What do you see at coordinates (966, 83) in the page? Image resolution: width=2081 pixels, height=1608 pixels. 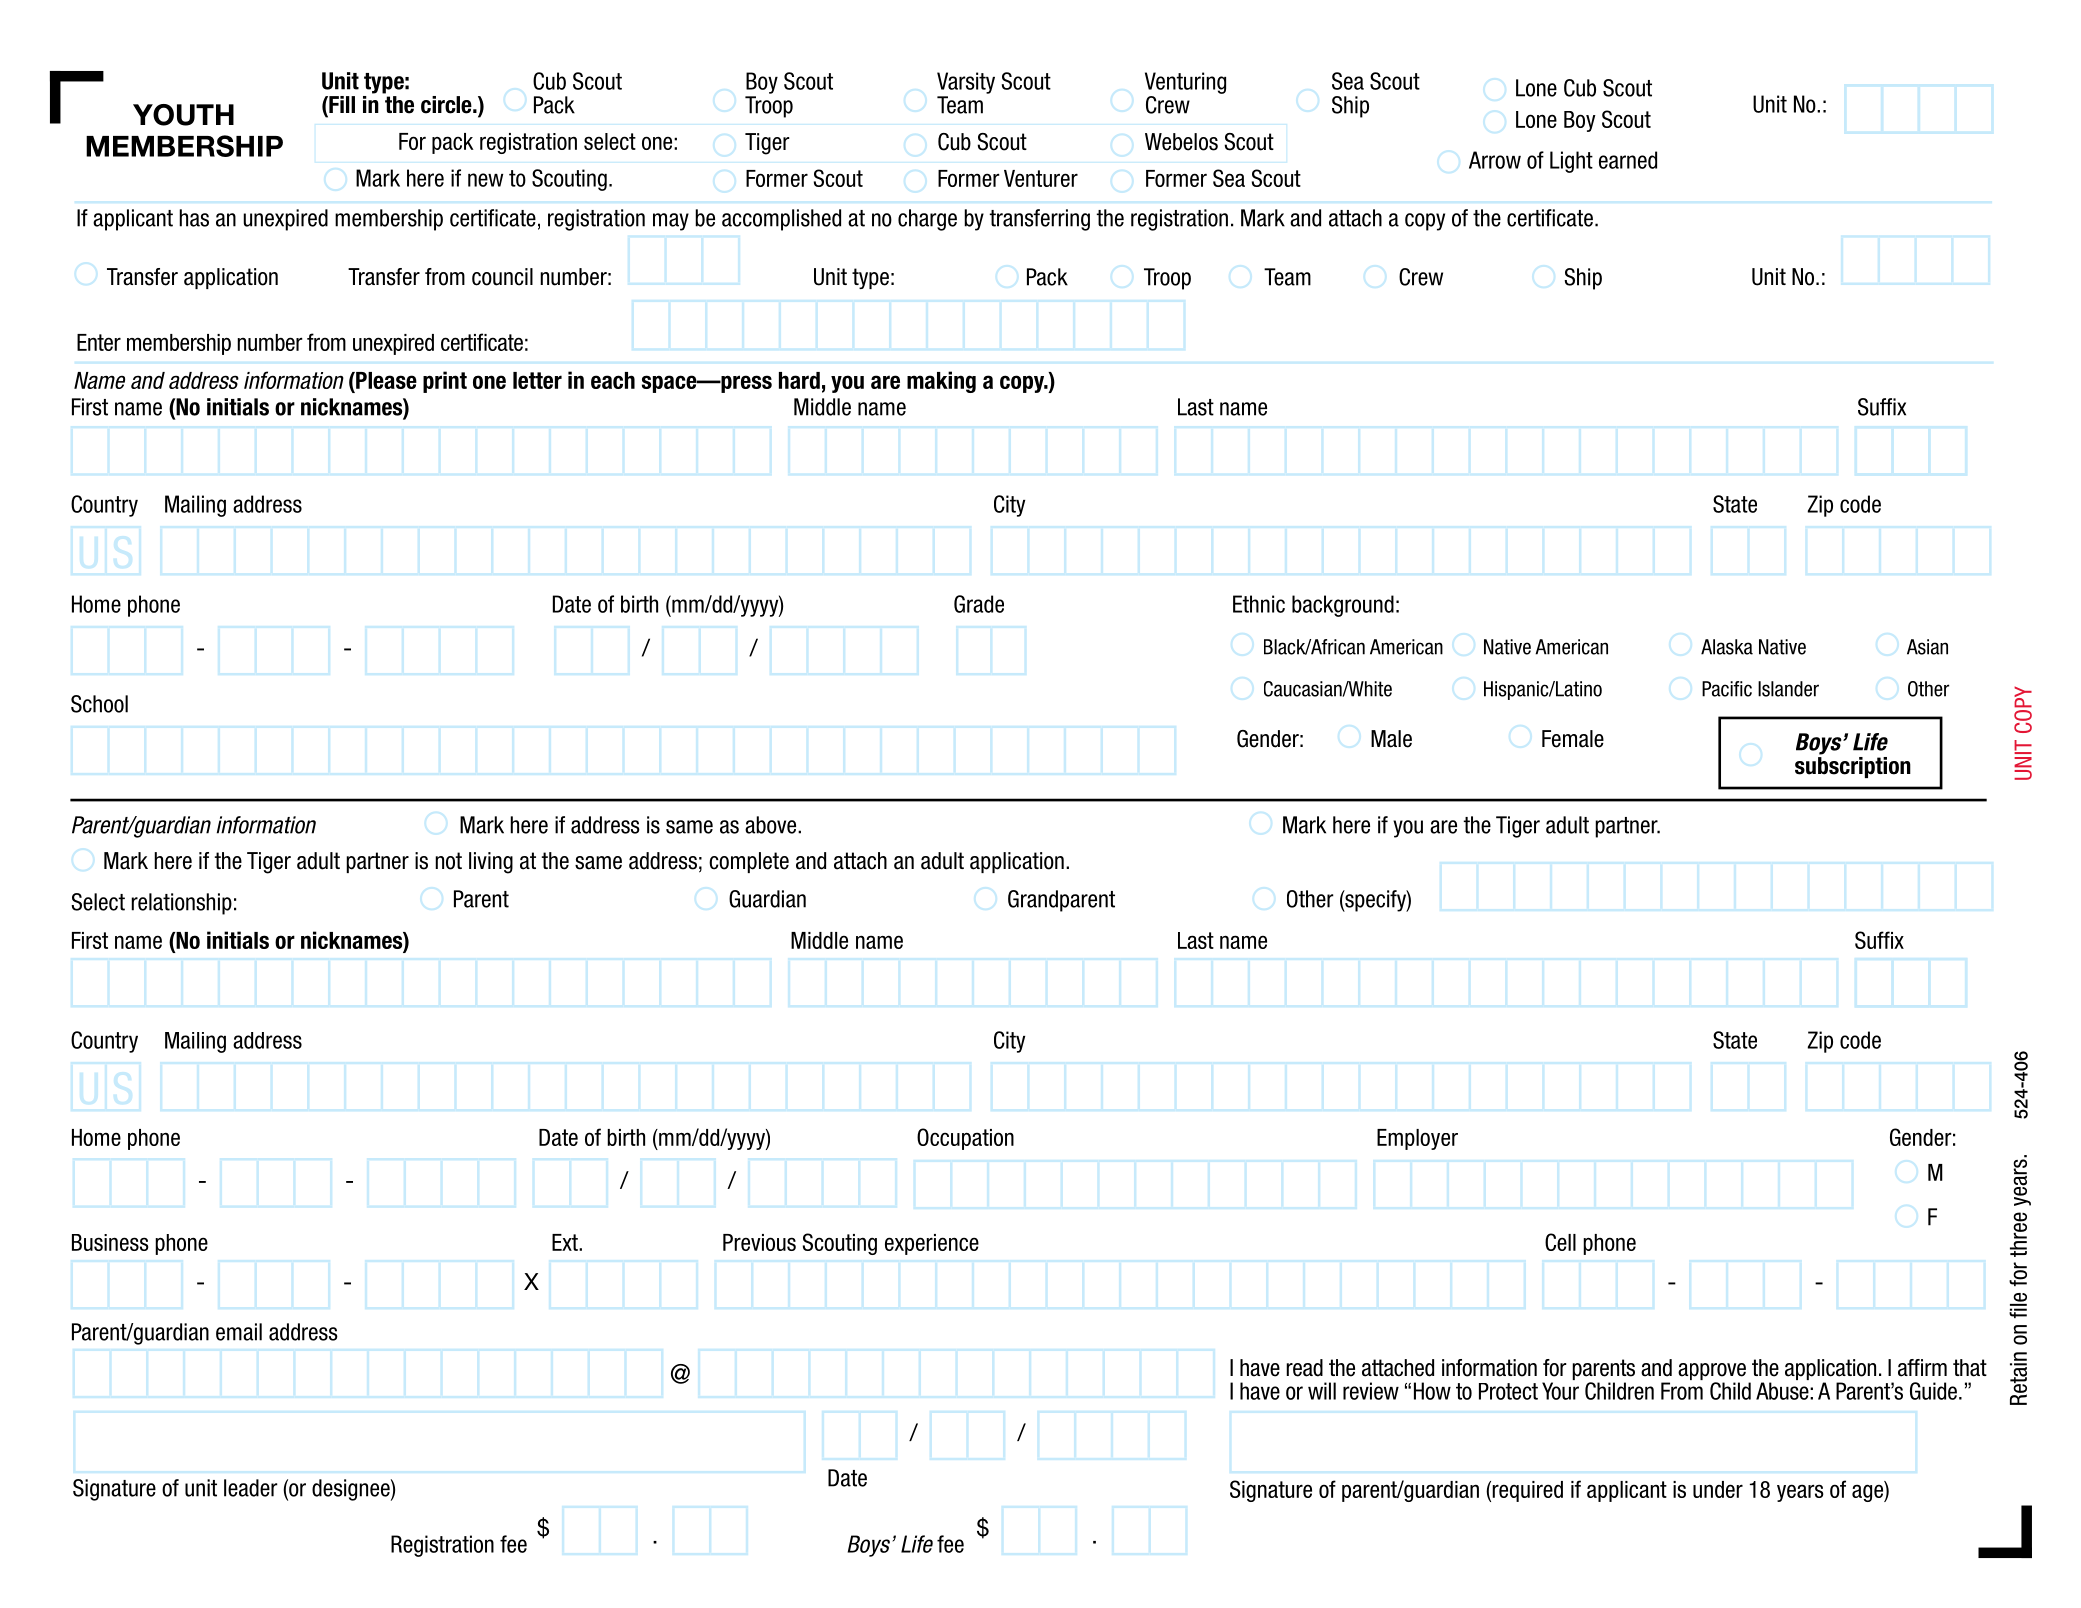 I see `Varsity` at bounding box center [966, 83].
